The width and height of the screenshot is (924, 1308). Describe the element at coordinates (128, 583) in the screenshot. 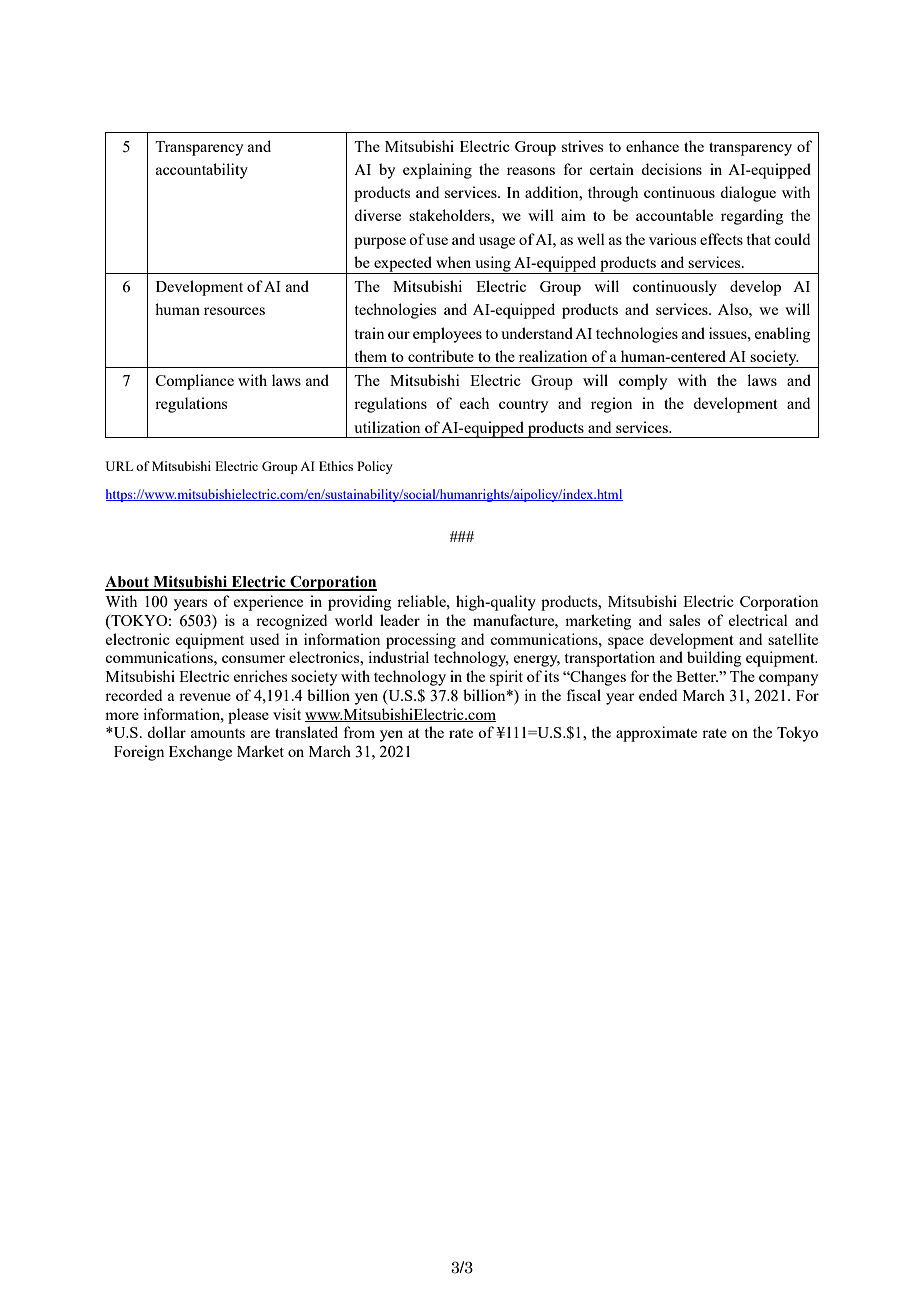

I see `About` at that location.
